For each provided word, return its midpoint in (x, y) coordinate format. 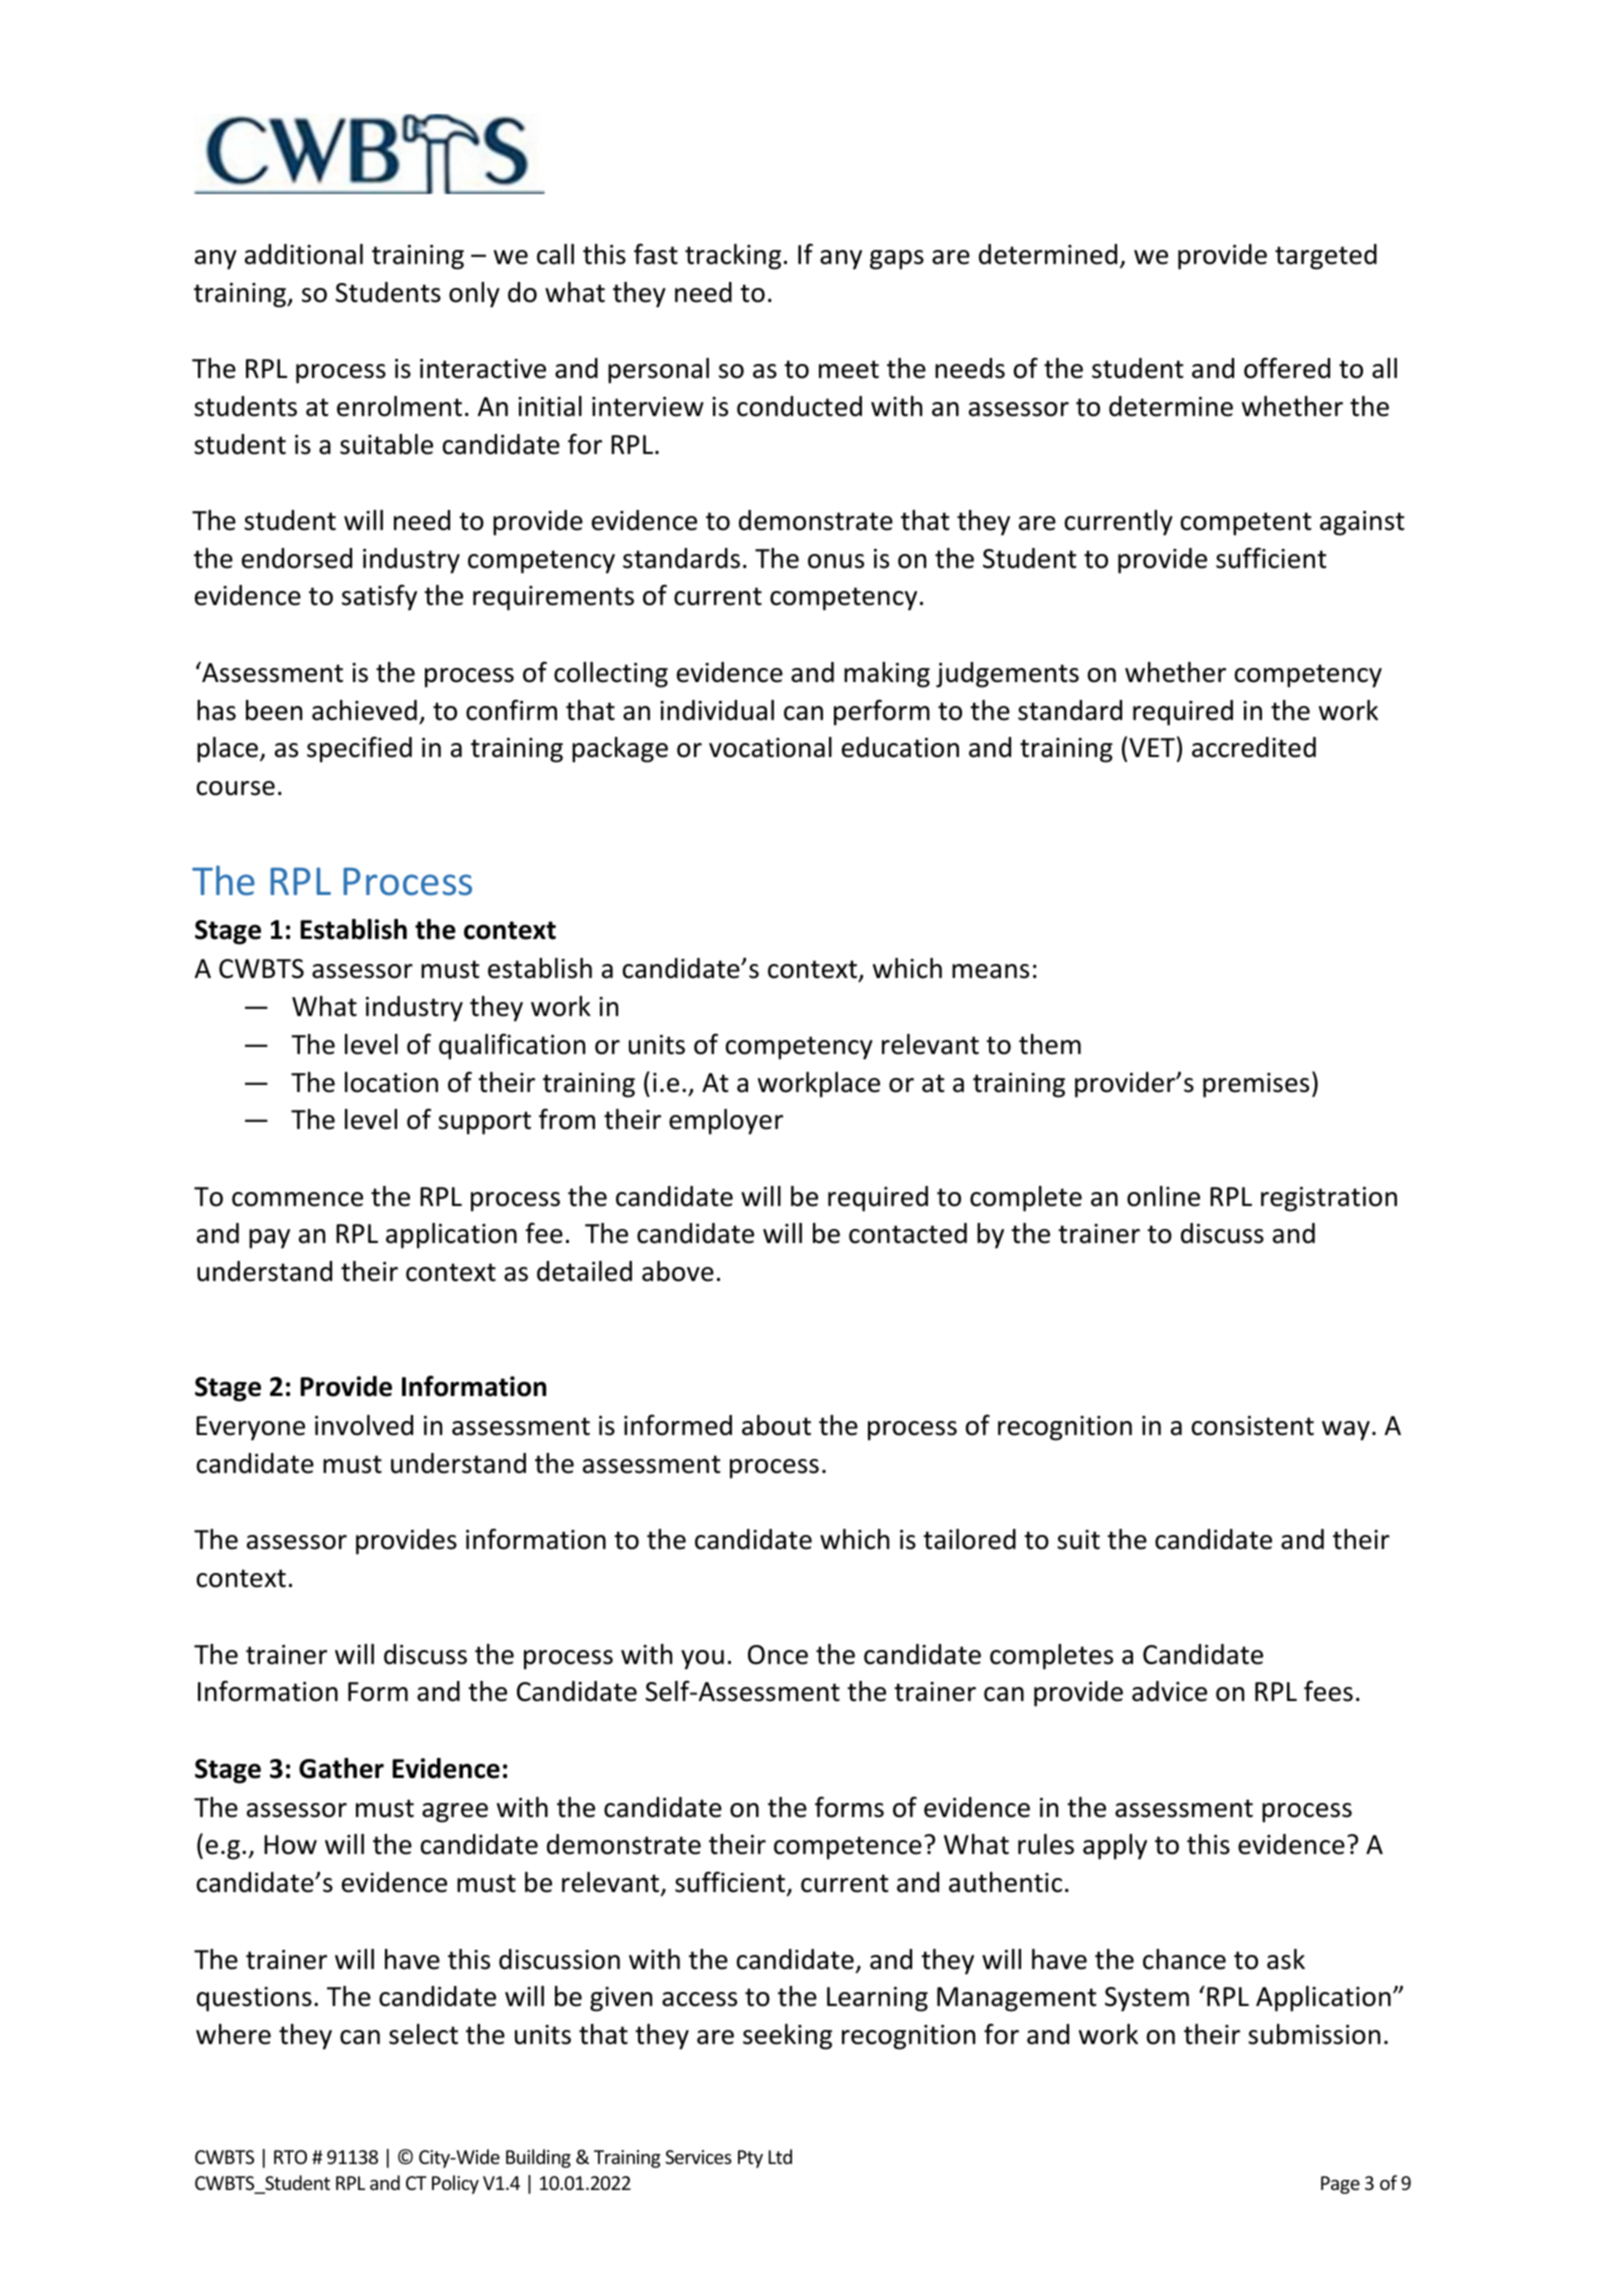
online (1163, 1196)
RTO (290, 2157)
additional (304, 254)
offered (1287, 368)
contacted (908, 1233)
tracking (733, 257)
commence (297, 1199)
